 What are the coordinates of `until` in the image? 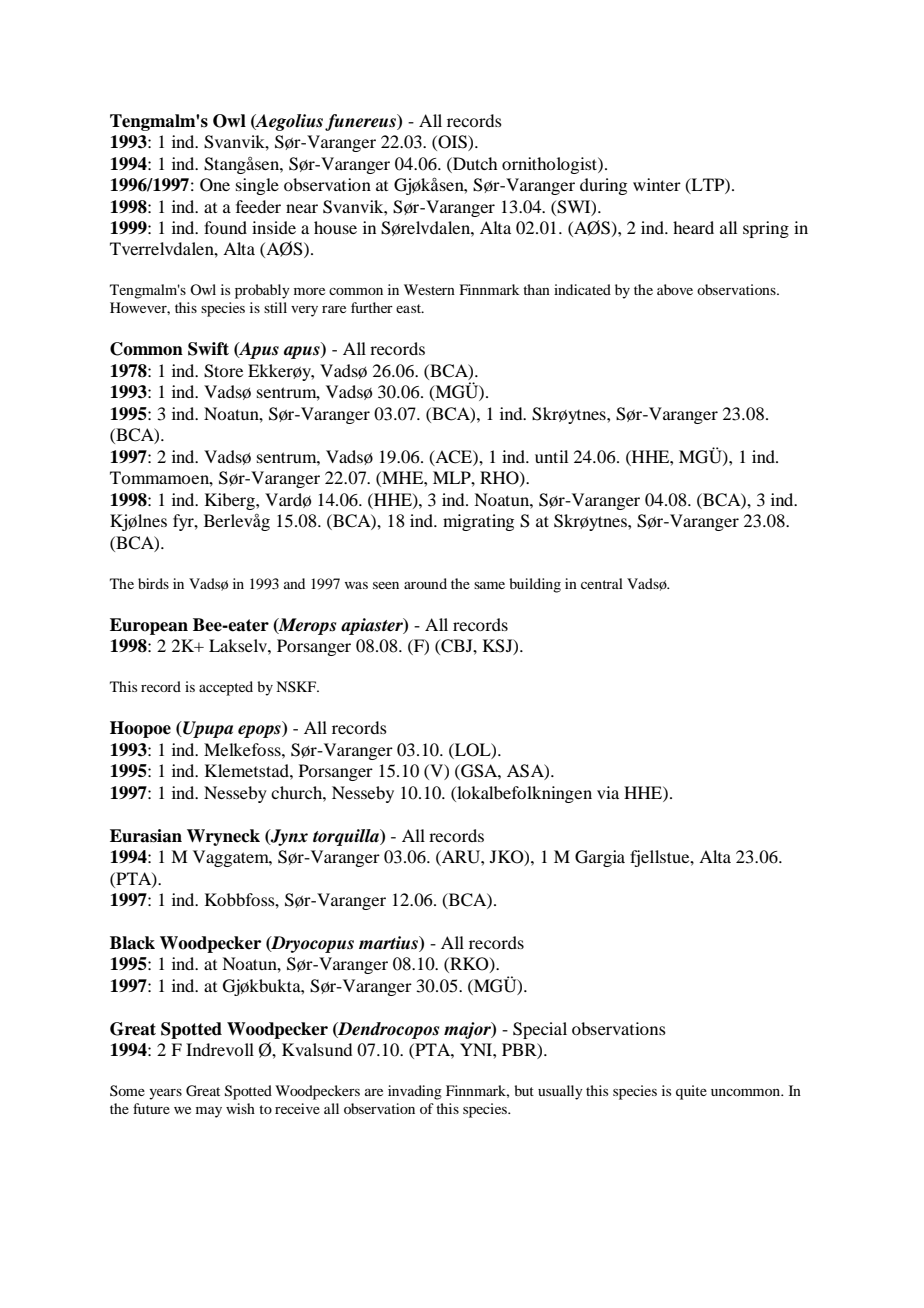 It's located at (551, 456).
